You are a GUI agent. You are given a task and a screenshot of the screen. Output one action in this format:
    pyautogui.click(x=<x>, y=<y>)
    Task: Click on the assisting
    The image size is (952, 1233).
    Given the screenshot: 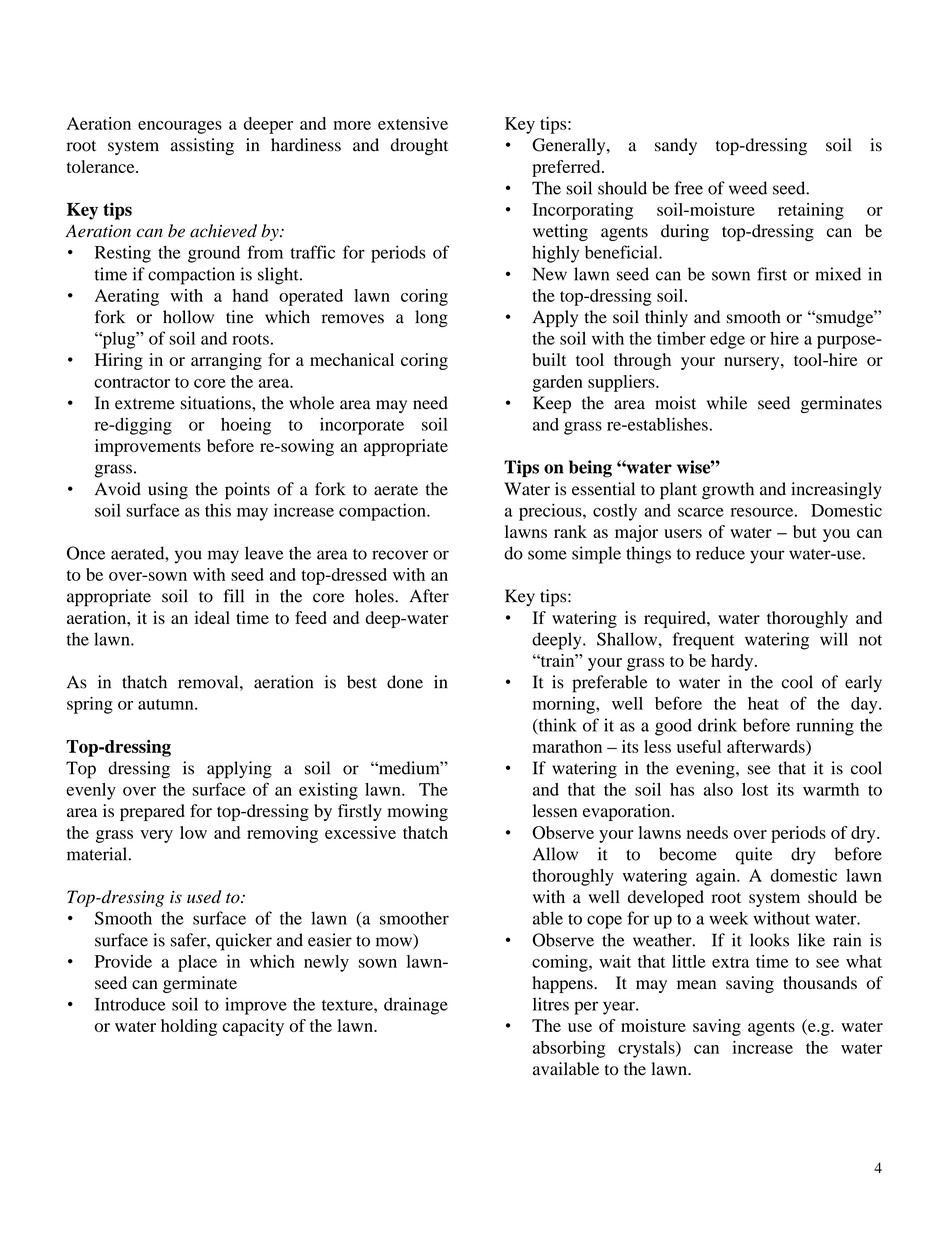 What is the action you would take?
    pyautogui.click(x=202, y=146)
